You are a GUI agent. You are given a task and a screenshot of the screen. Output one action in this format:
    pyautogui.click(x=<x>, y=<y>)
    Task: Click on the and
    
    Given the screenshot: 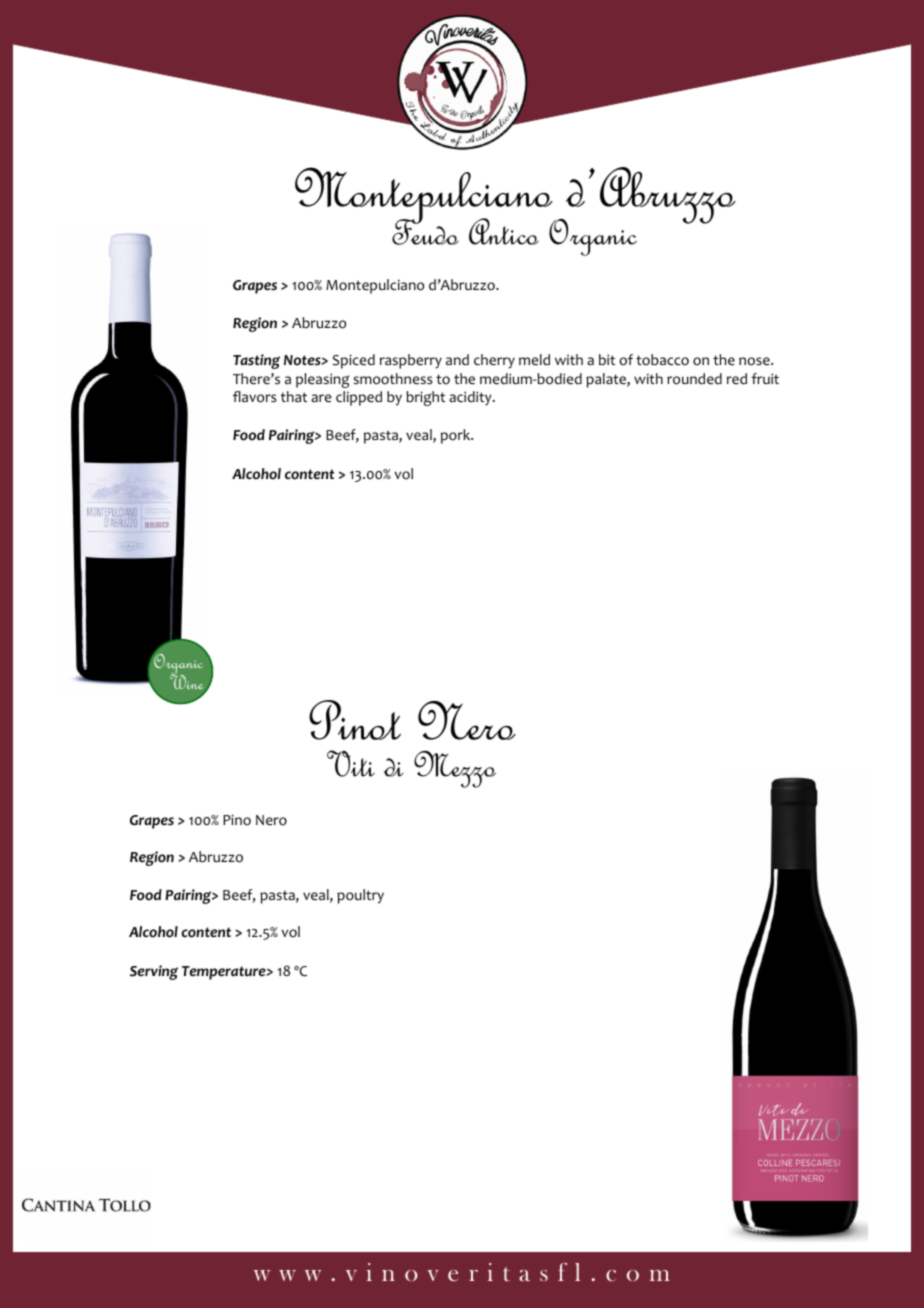 What is the action you would take?
    pyautogui.click(x=457, y=359)
